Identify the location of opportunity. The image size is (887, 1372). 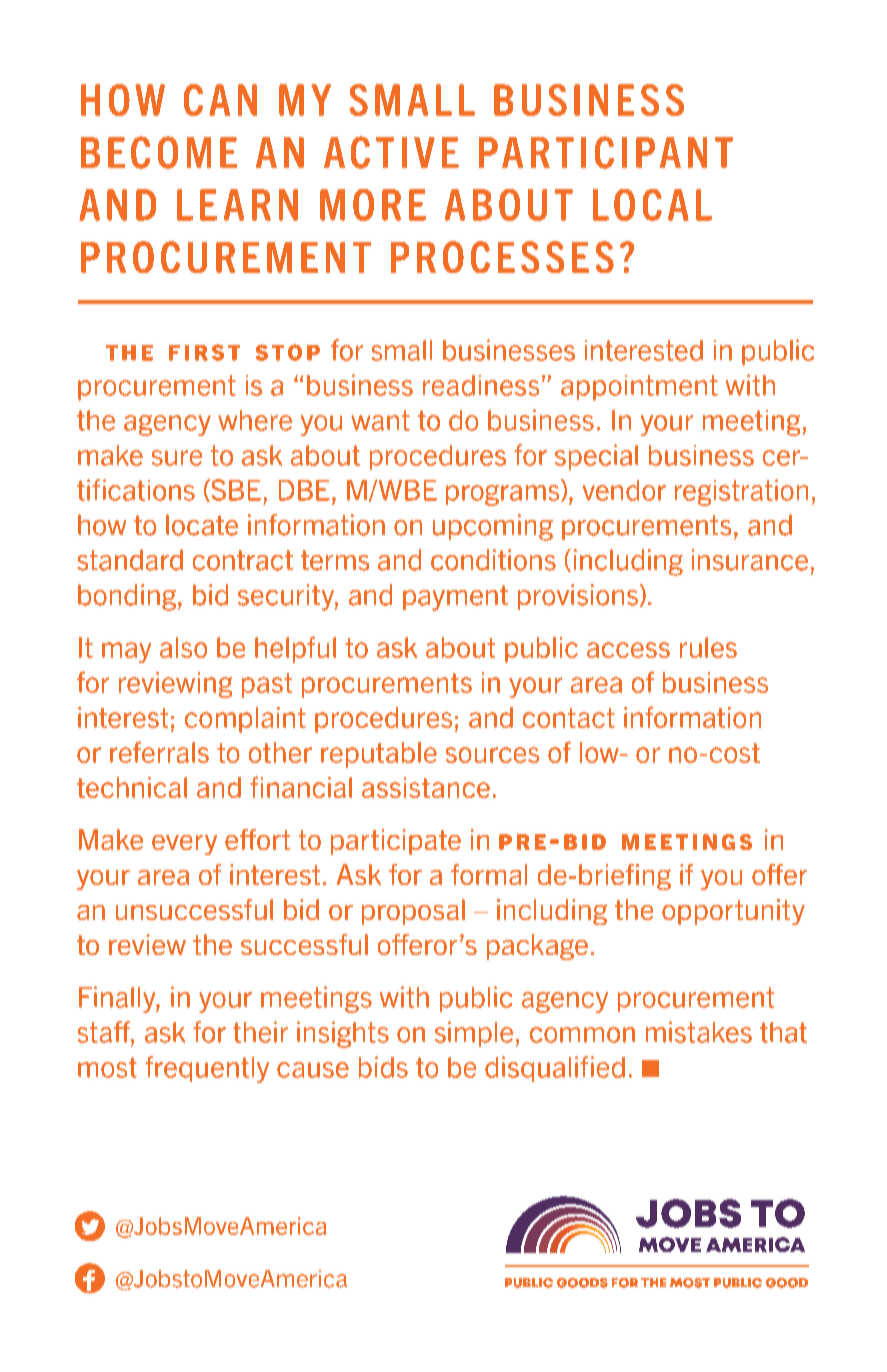
(733, 912).
